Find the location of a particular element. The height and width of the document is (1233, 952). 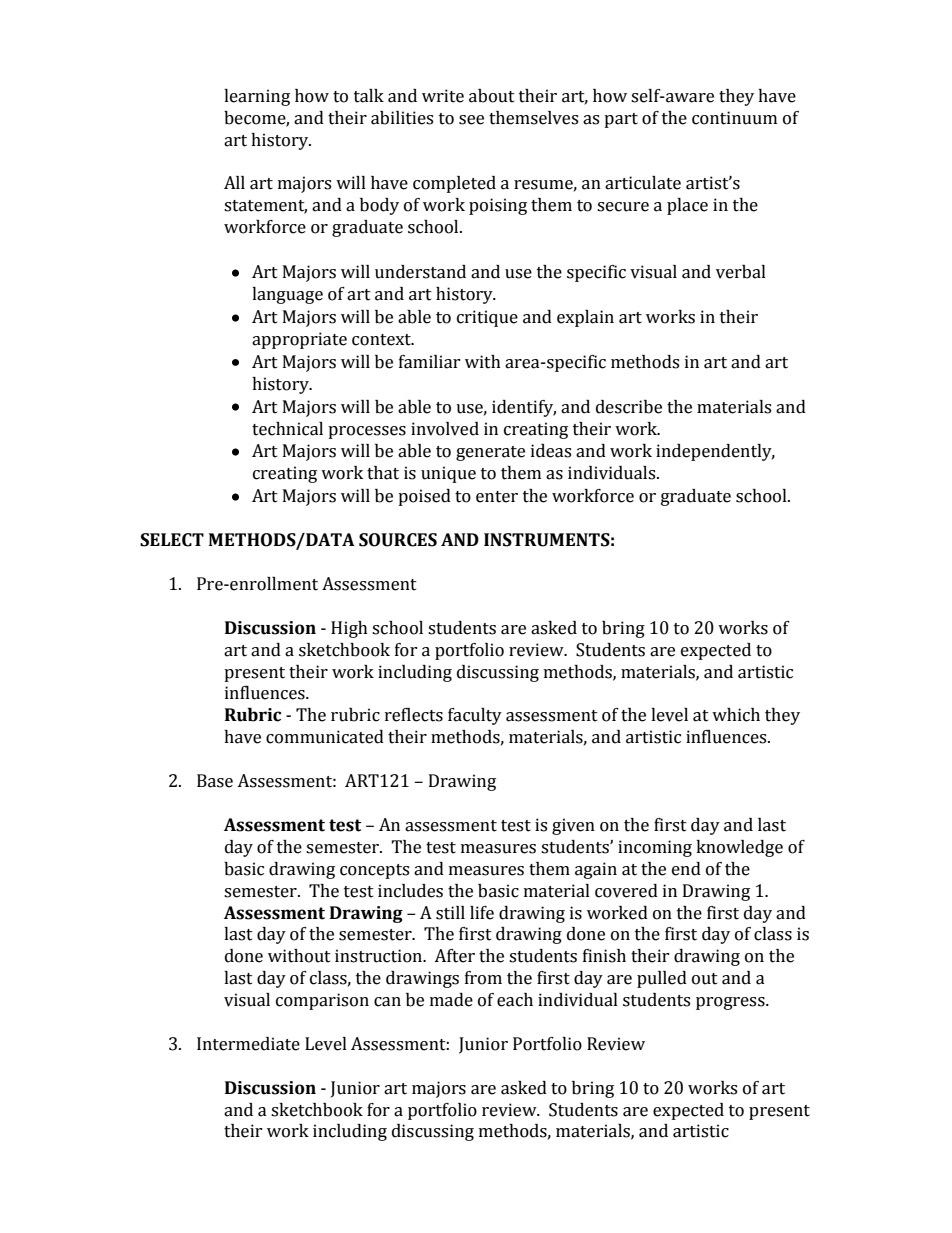

which is located at coordinates (736, 715).
